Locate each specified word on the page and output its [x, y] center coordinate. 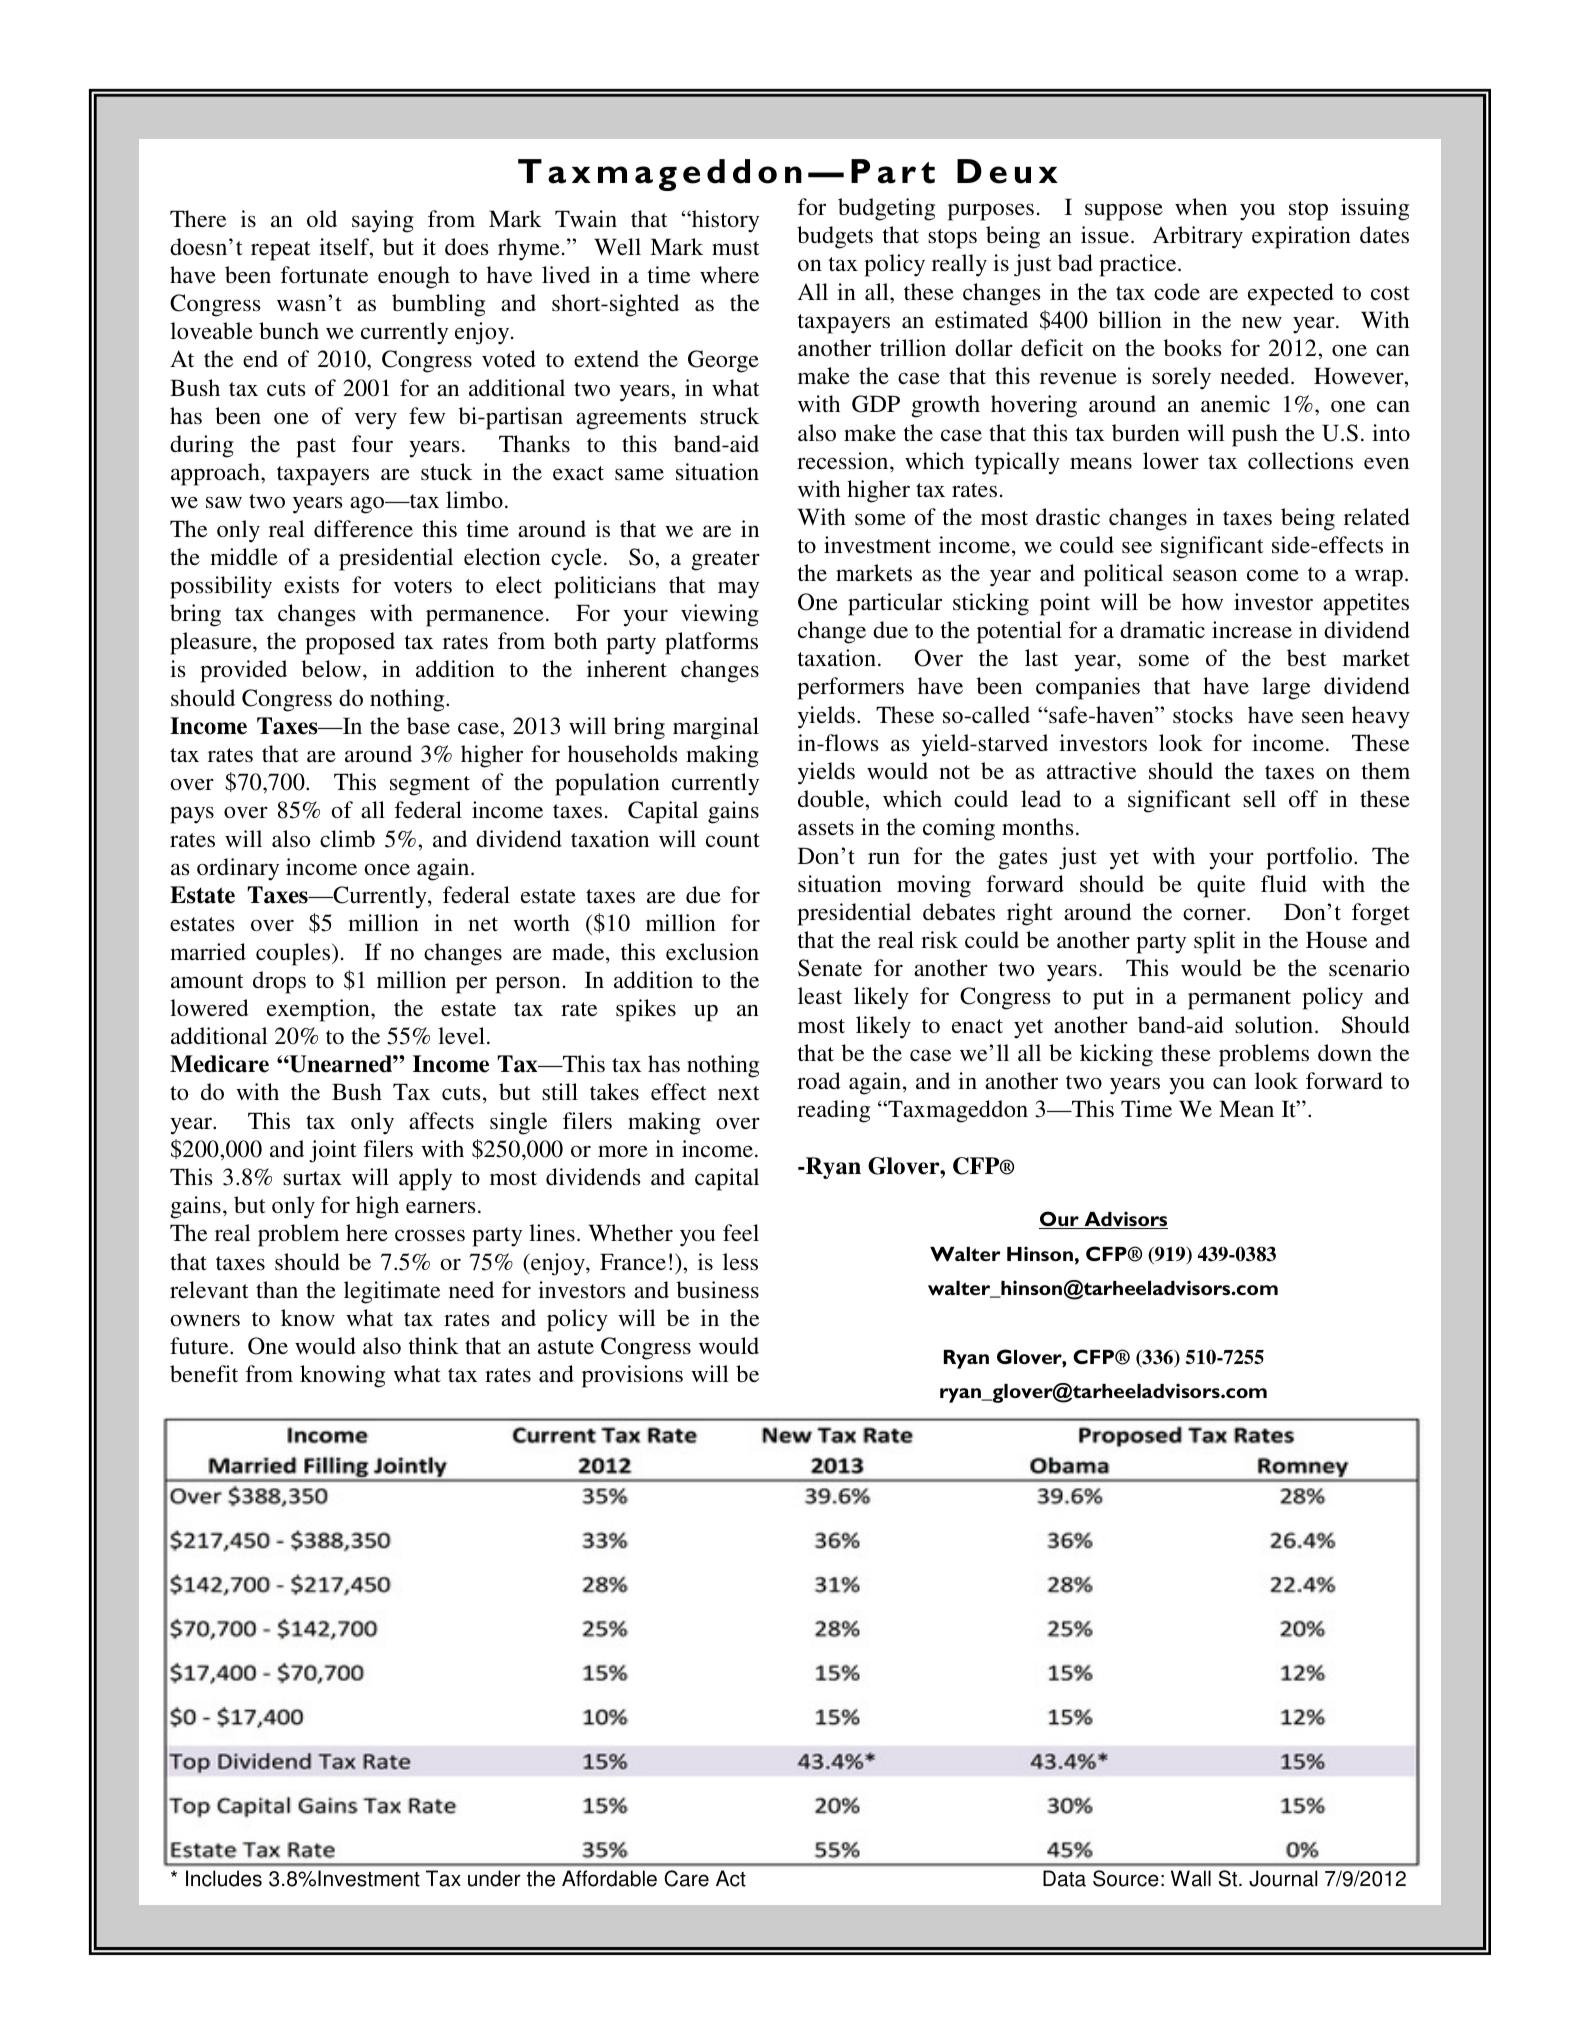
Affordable [609, 1878]
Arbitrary [1197, 237]
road [819, 1080]
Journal [1283, 1878]
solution [1274, 1025]
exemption [319, 1010]
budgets [835, 237]
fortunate [324, 274]
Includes [224, 1878]
